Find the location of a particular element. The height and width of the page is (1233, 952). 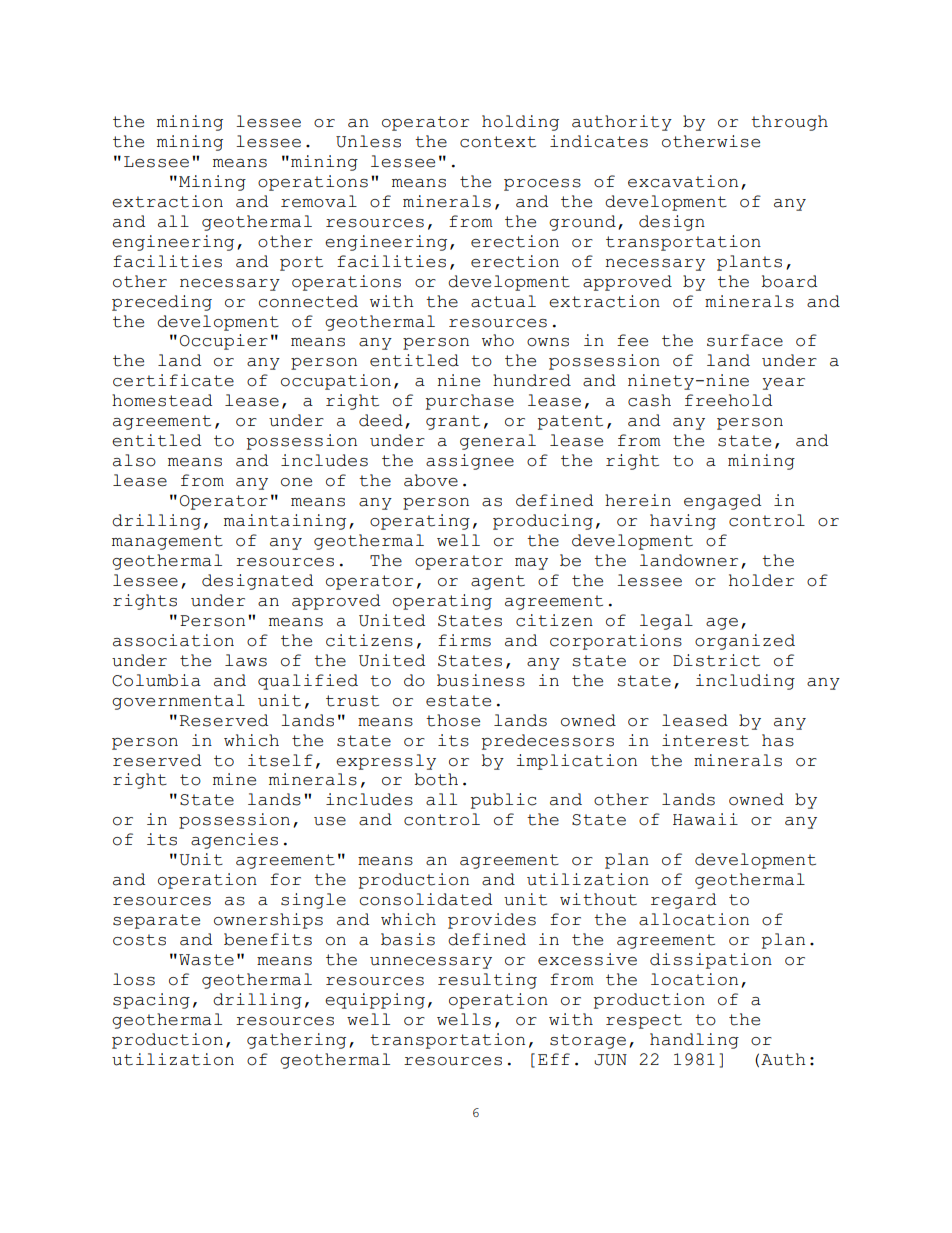

governmental is located at coordinates (178, 702).
